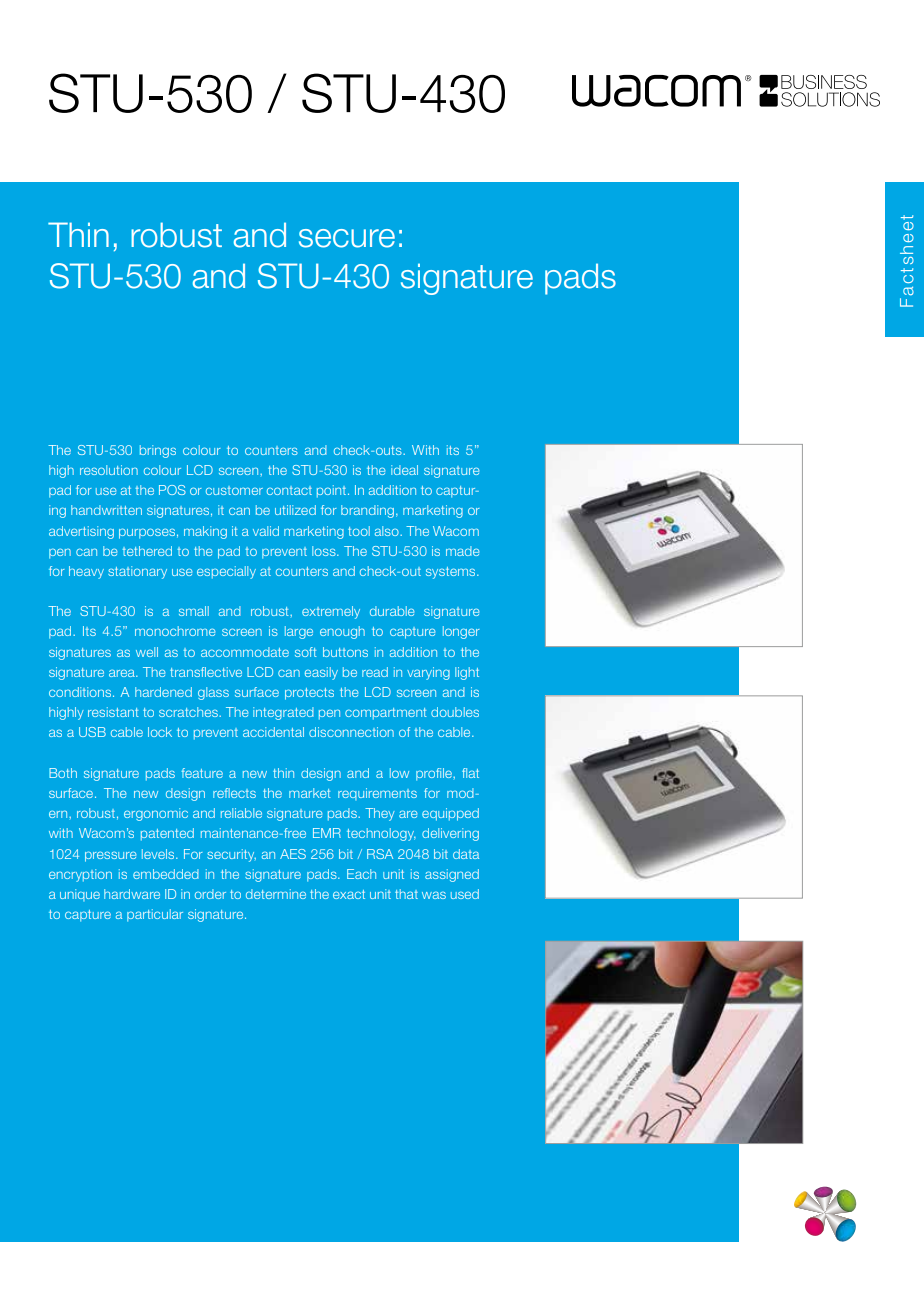  I want to click on USB, so click(92, 732).
